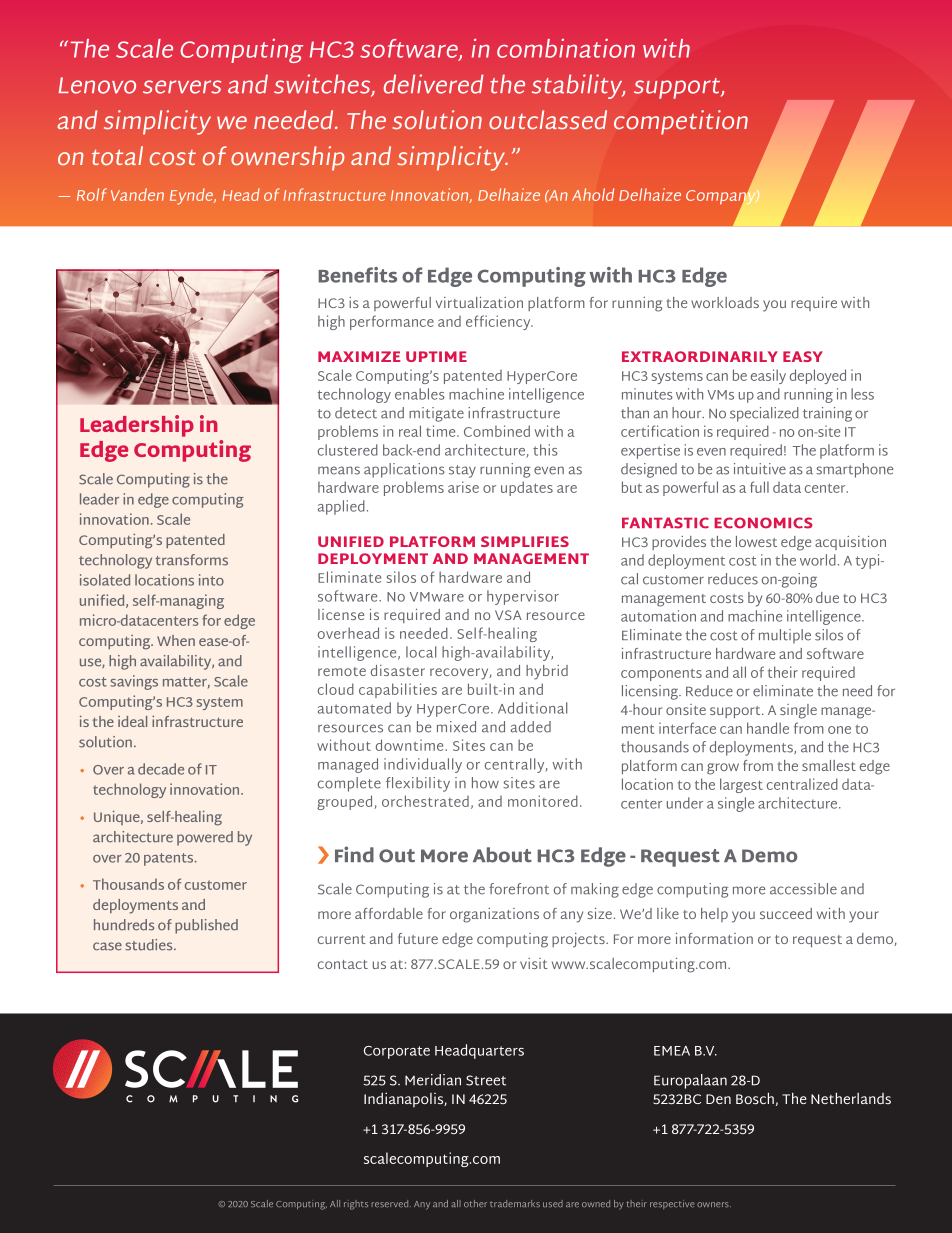 The image size is (952, 1233). Describe the element at coordinates (356, 1205) in the screenshot. I see `rights` at that location.
